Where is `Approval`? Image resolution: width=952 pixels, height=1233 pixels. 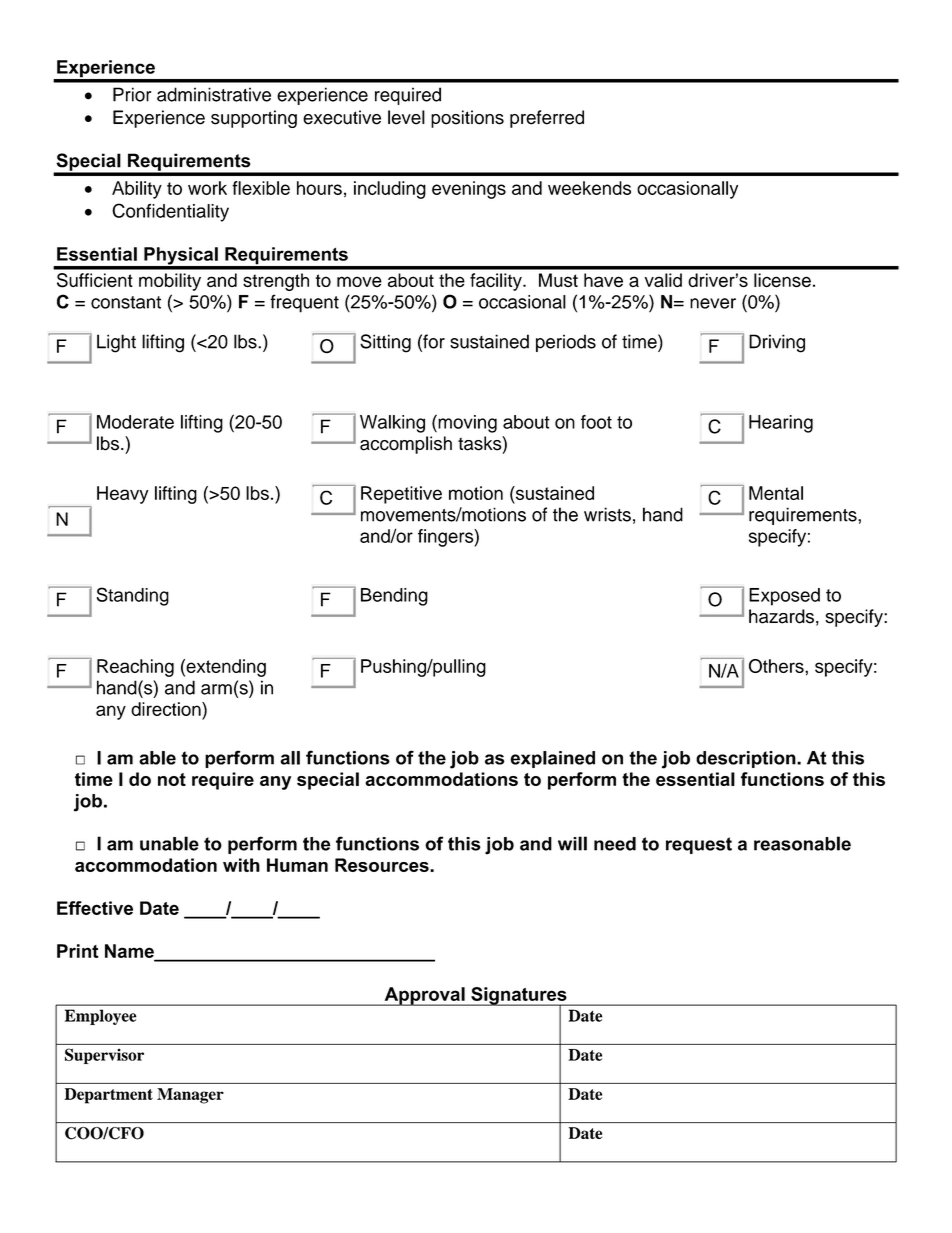
Approval is located at coordinates (424, 996).
